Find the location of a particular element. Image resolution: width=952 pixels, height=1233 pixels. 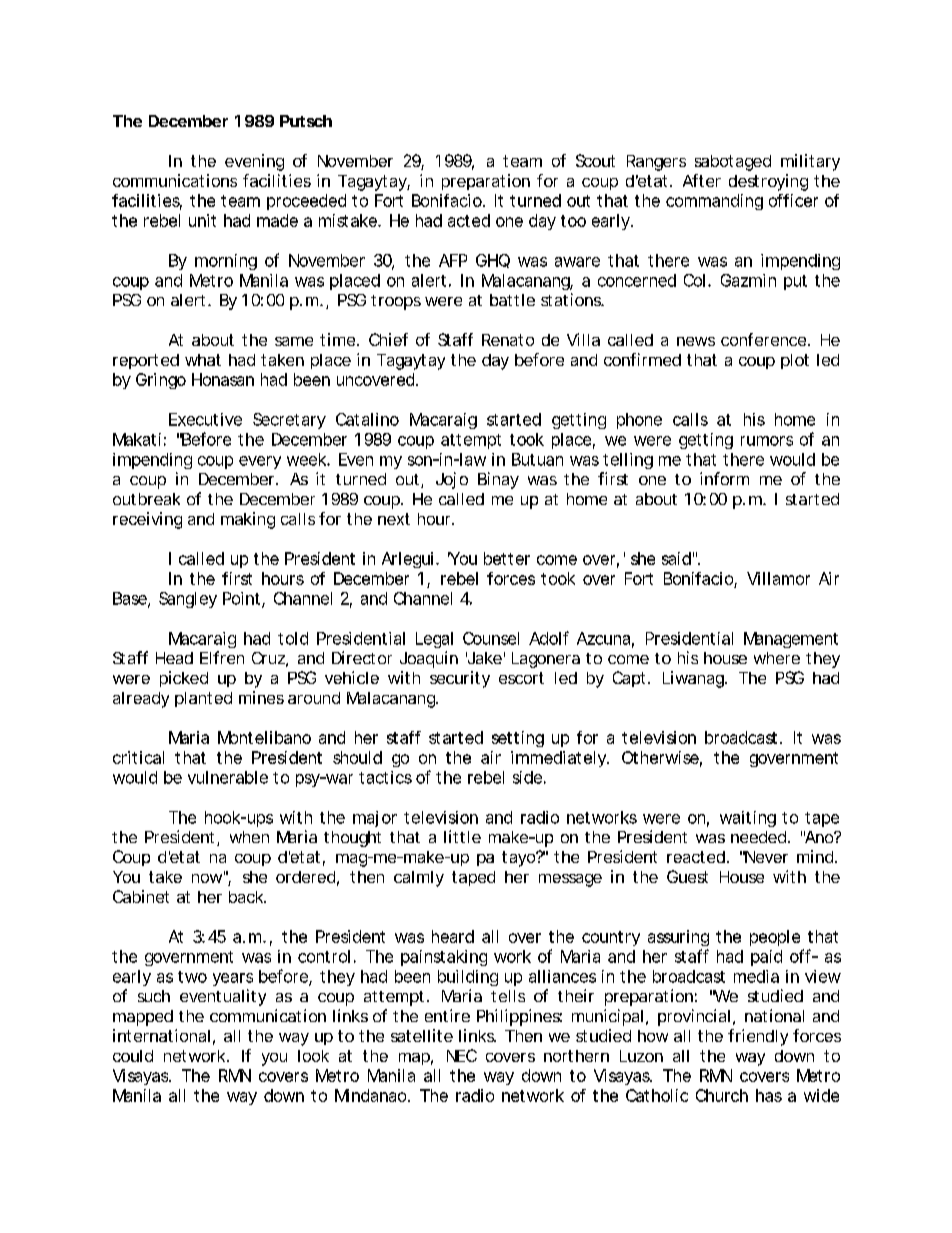

unit is located at coordinates (202, 220).
